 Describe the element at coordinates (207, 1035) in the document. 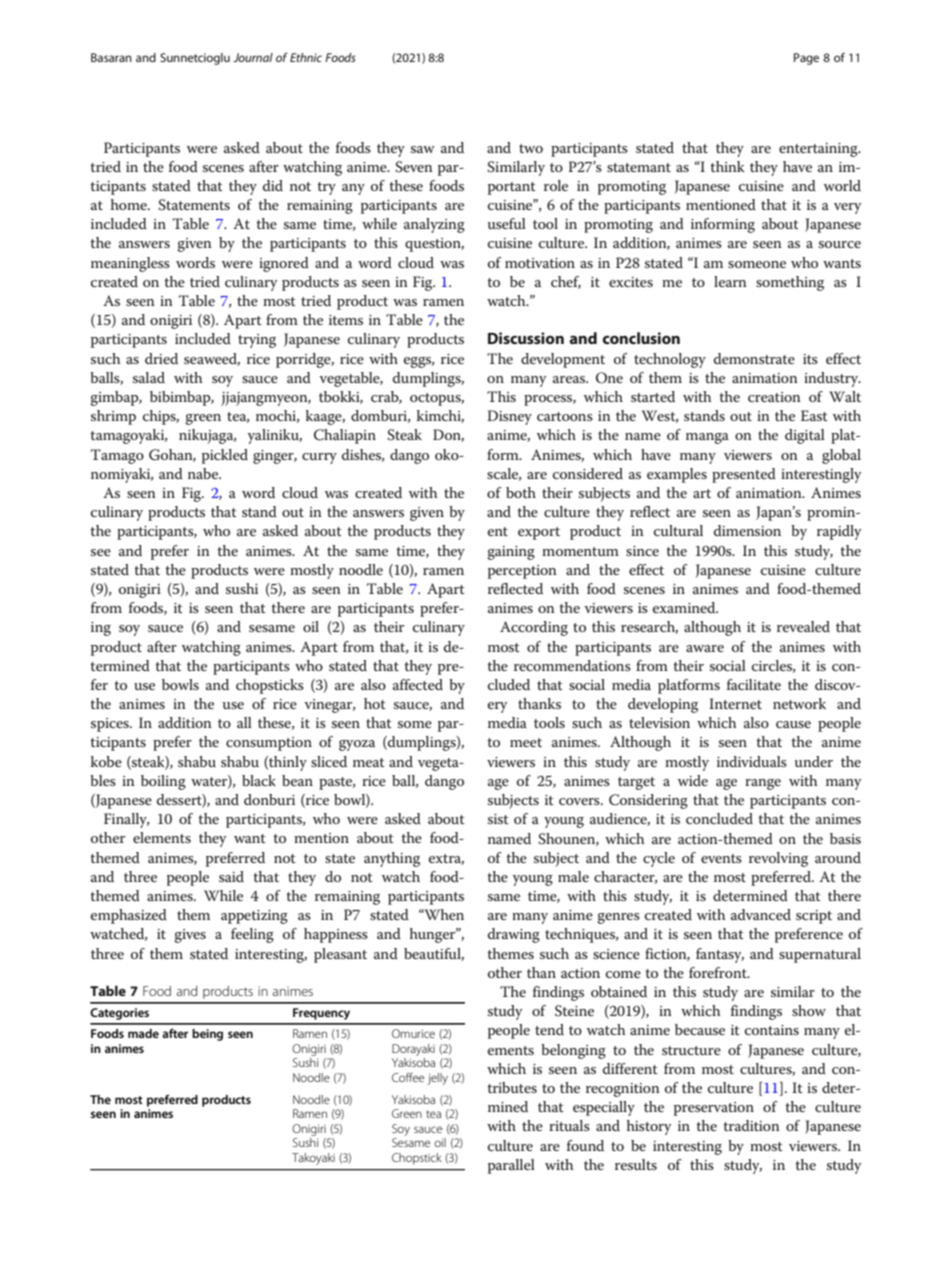

I see `being` at that location.
